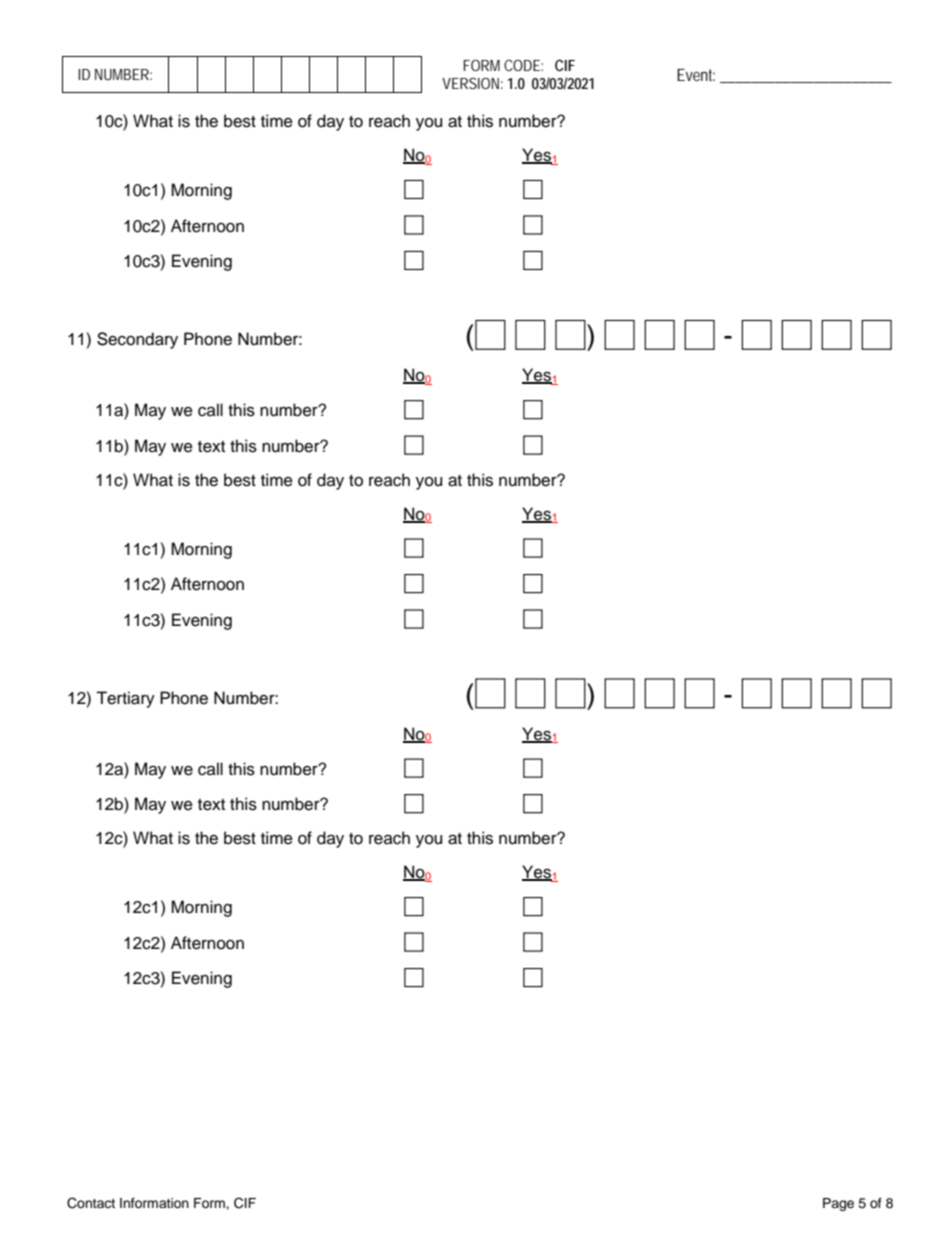 The image size is (952, 1233). I want to click on Contact, so click(91, 1203).
